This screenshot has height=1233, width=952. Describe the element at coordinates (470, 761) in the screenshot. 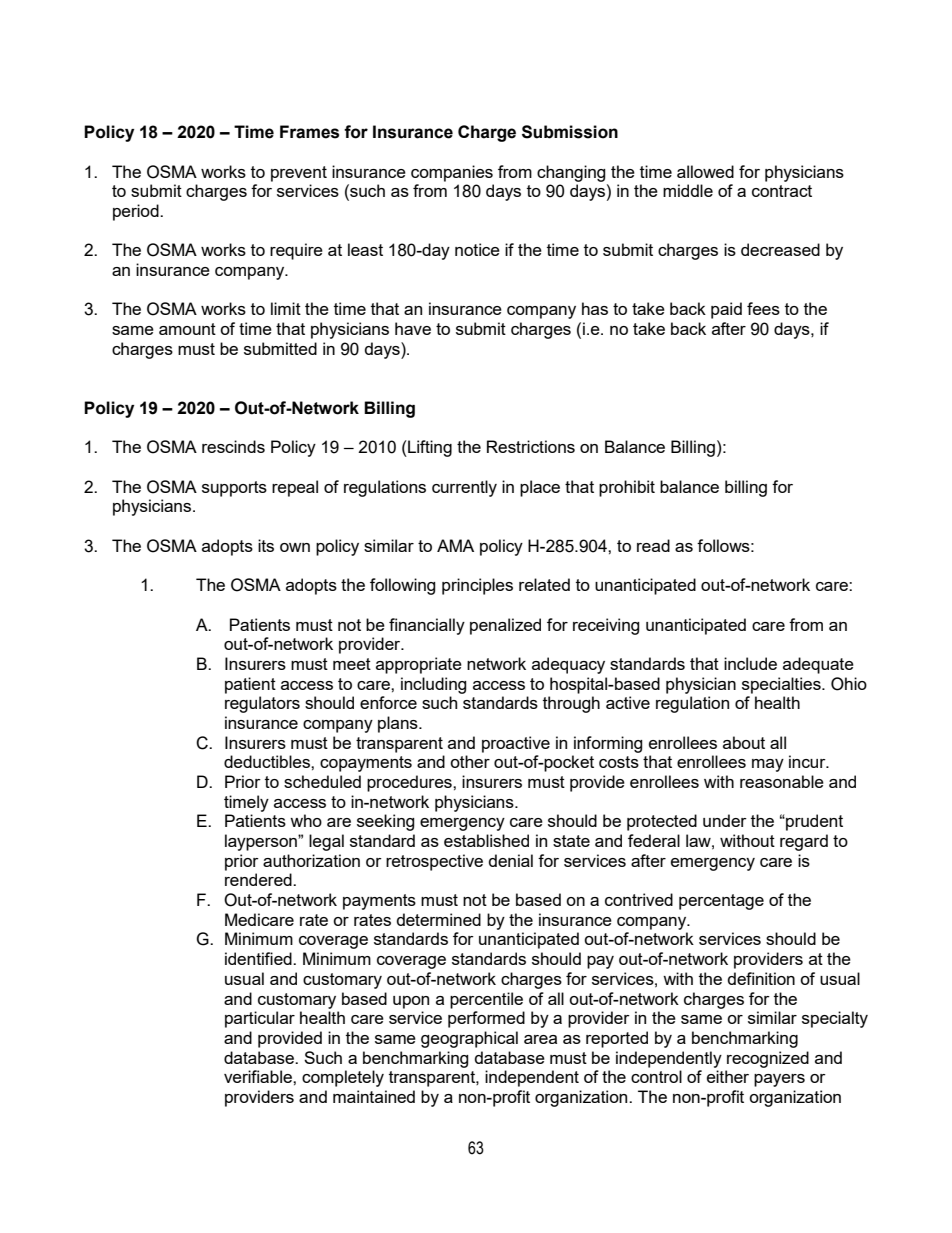

I see `other` at that location.
